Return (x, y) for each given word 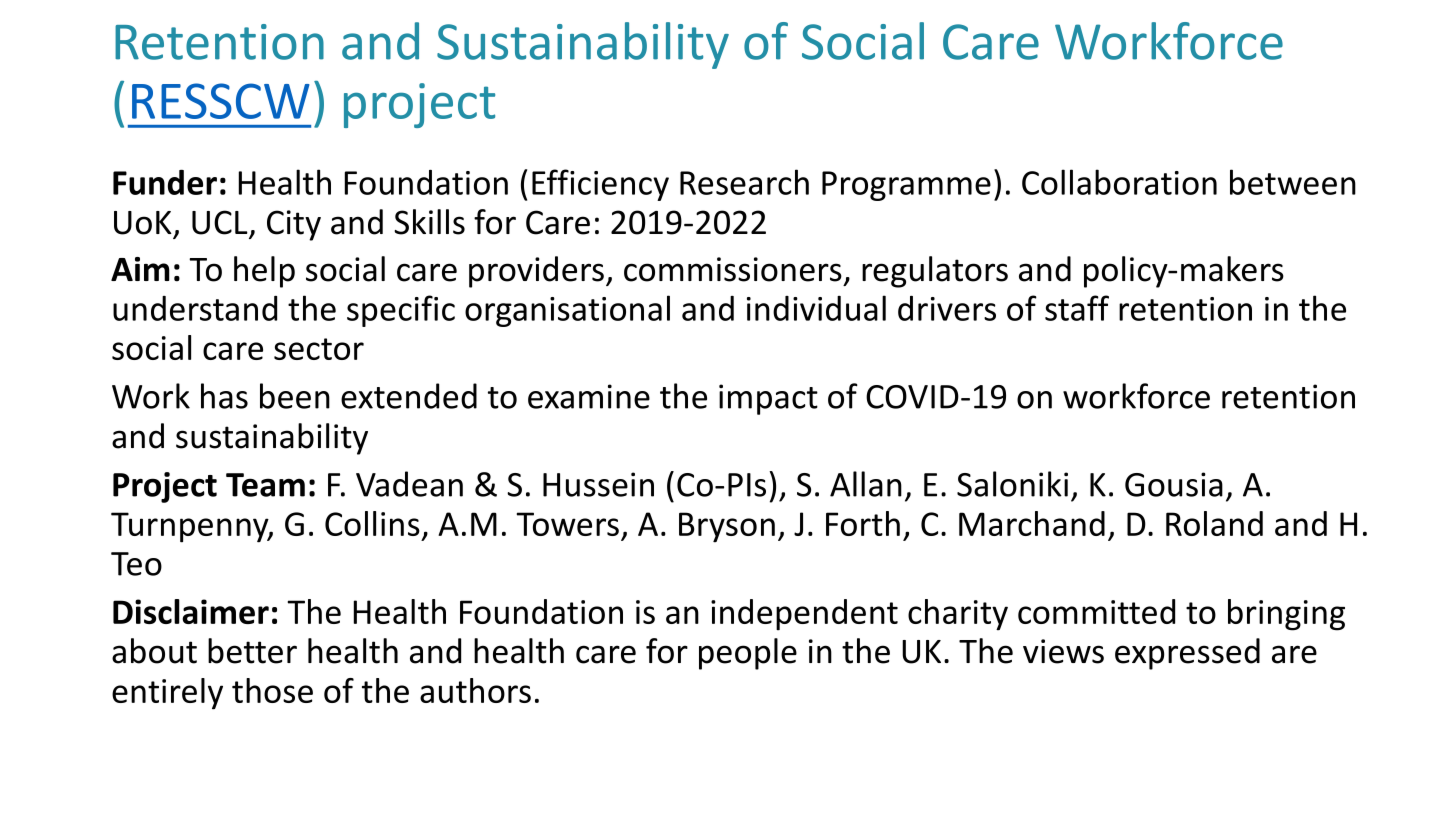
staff (1077, 308)
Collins (372, 523)
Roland (1214, 523)
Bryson (727, 527)
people (748, 654)
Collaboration (1119, 182)
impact (768, 399)
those (272, 690)
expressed (1187, 654)
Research (744, 182)
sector (319, 349)
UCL (220, 222)
